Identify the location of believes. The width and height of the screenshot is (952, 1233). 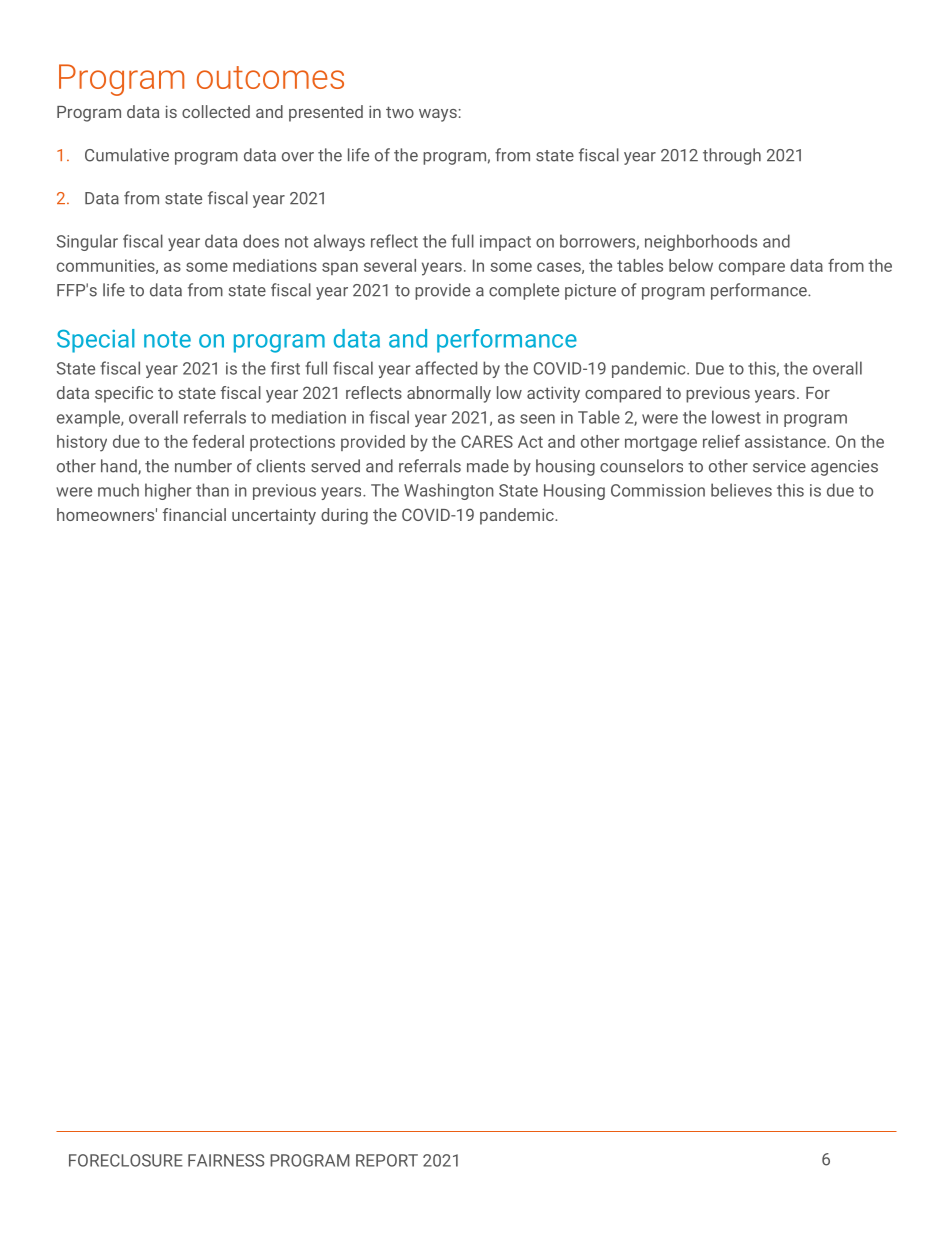
(741, 490).
